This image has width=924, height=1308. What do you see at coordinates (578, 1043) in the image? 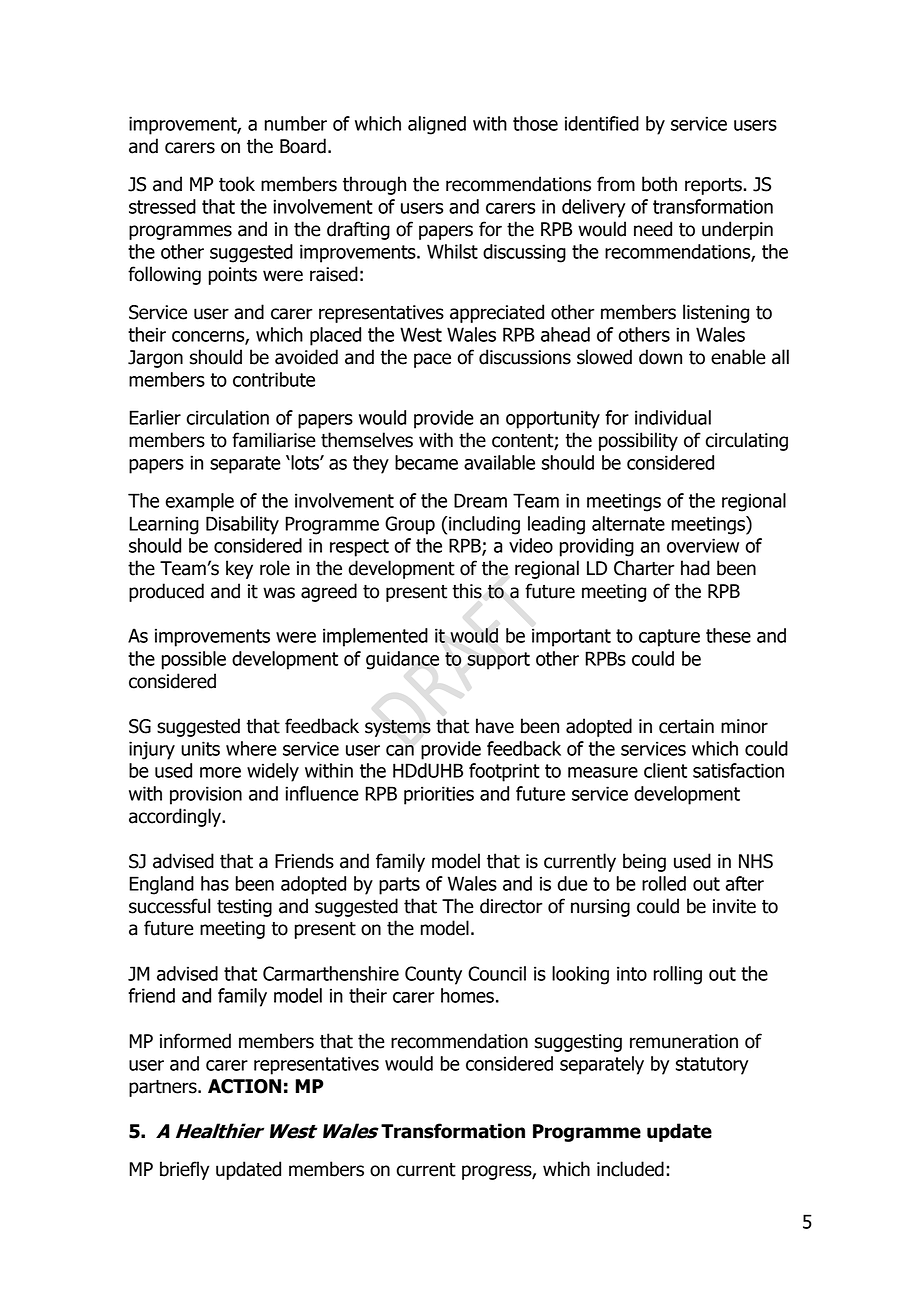
I see `suggesting` at bounding box center [578, 1043].
